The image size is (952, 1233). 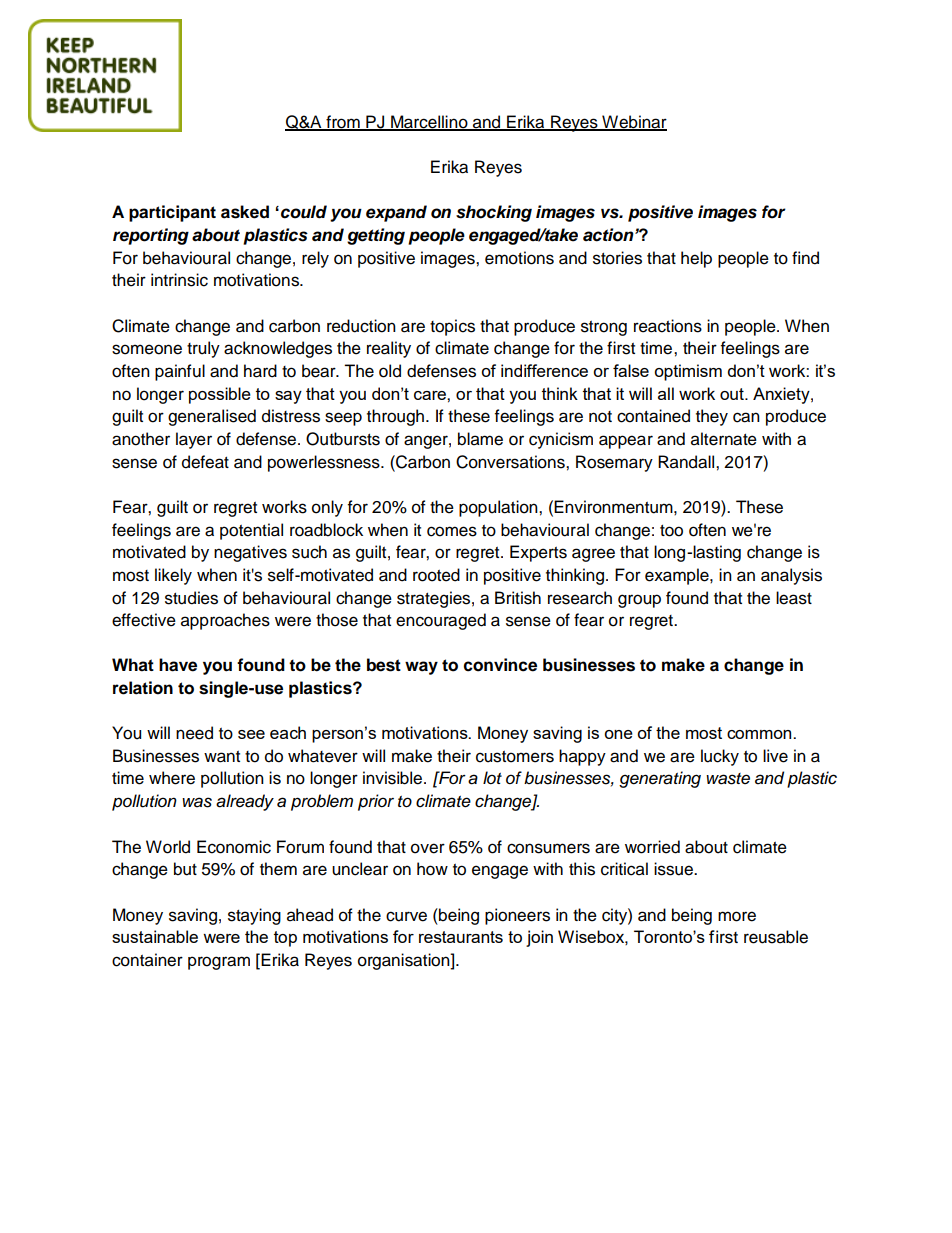 What do you see at coordinates (671, 531) in the screenshot?
I see `too` at bounding box center [671, 531].
